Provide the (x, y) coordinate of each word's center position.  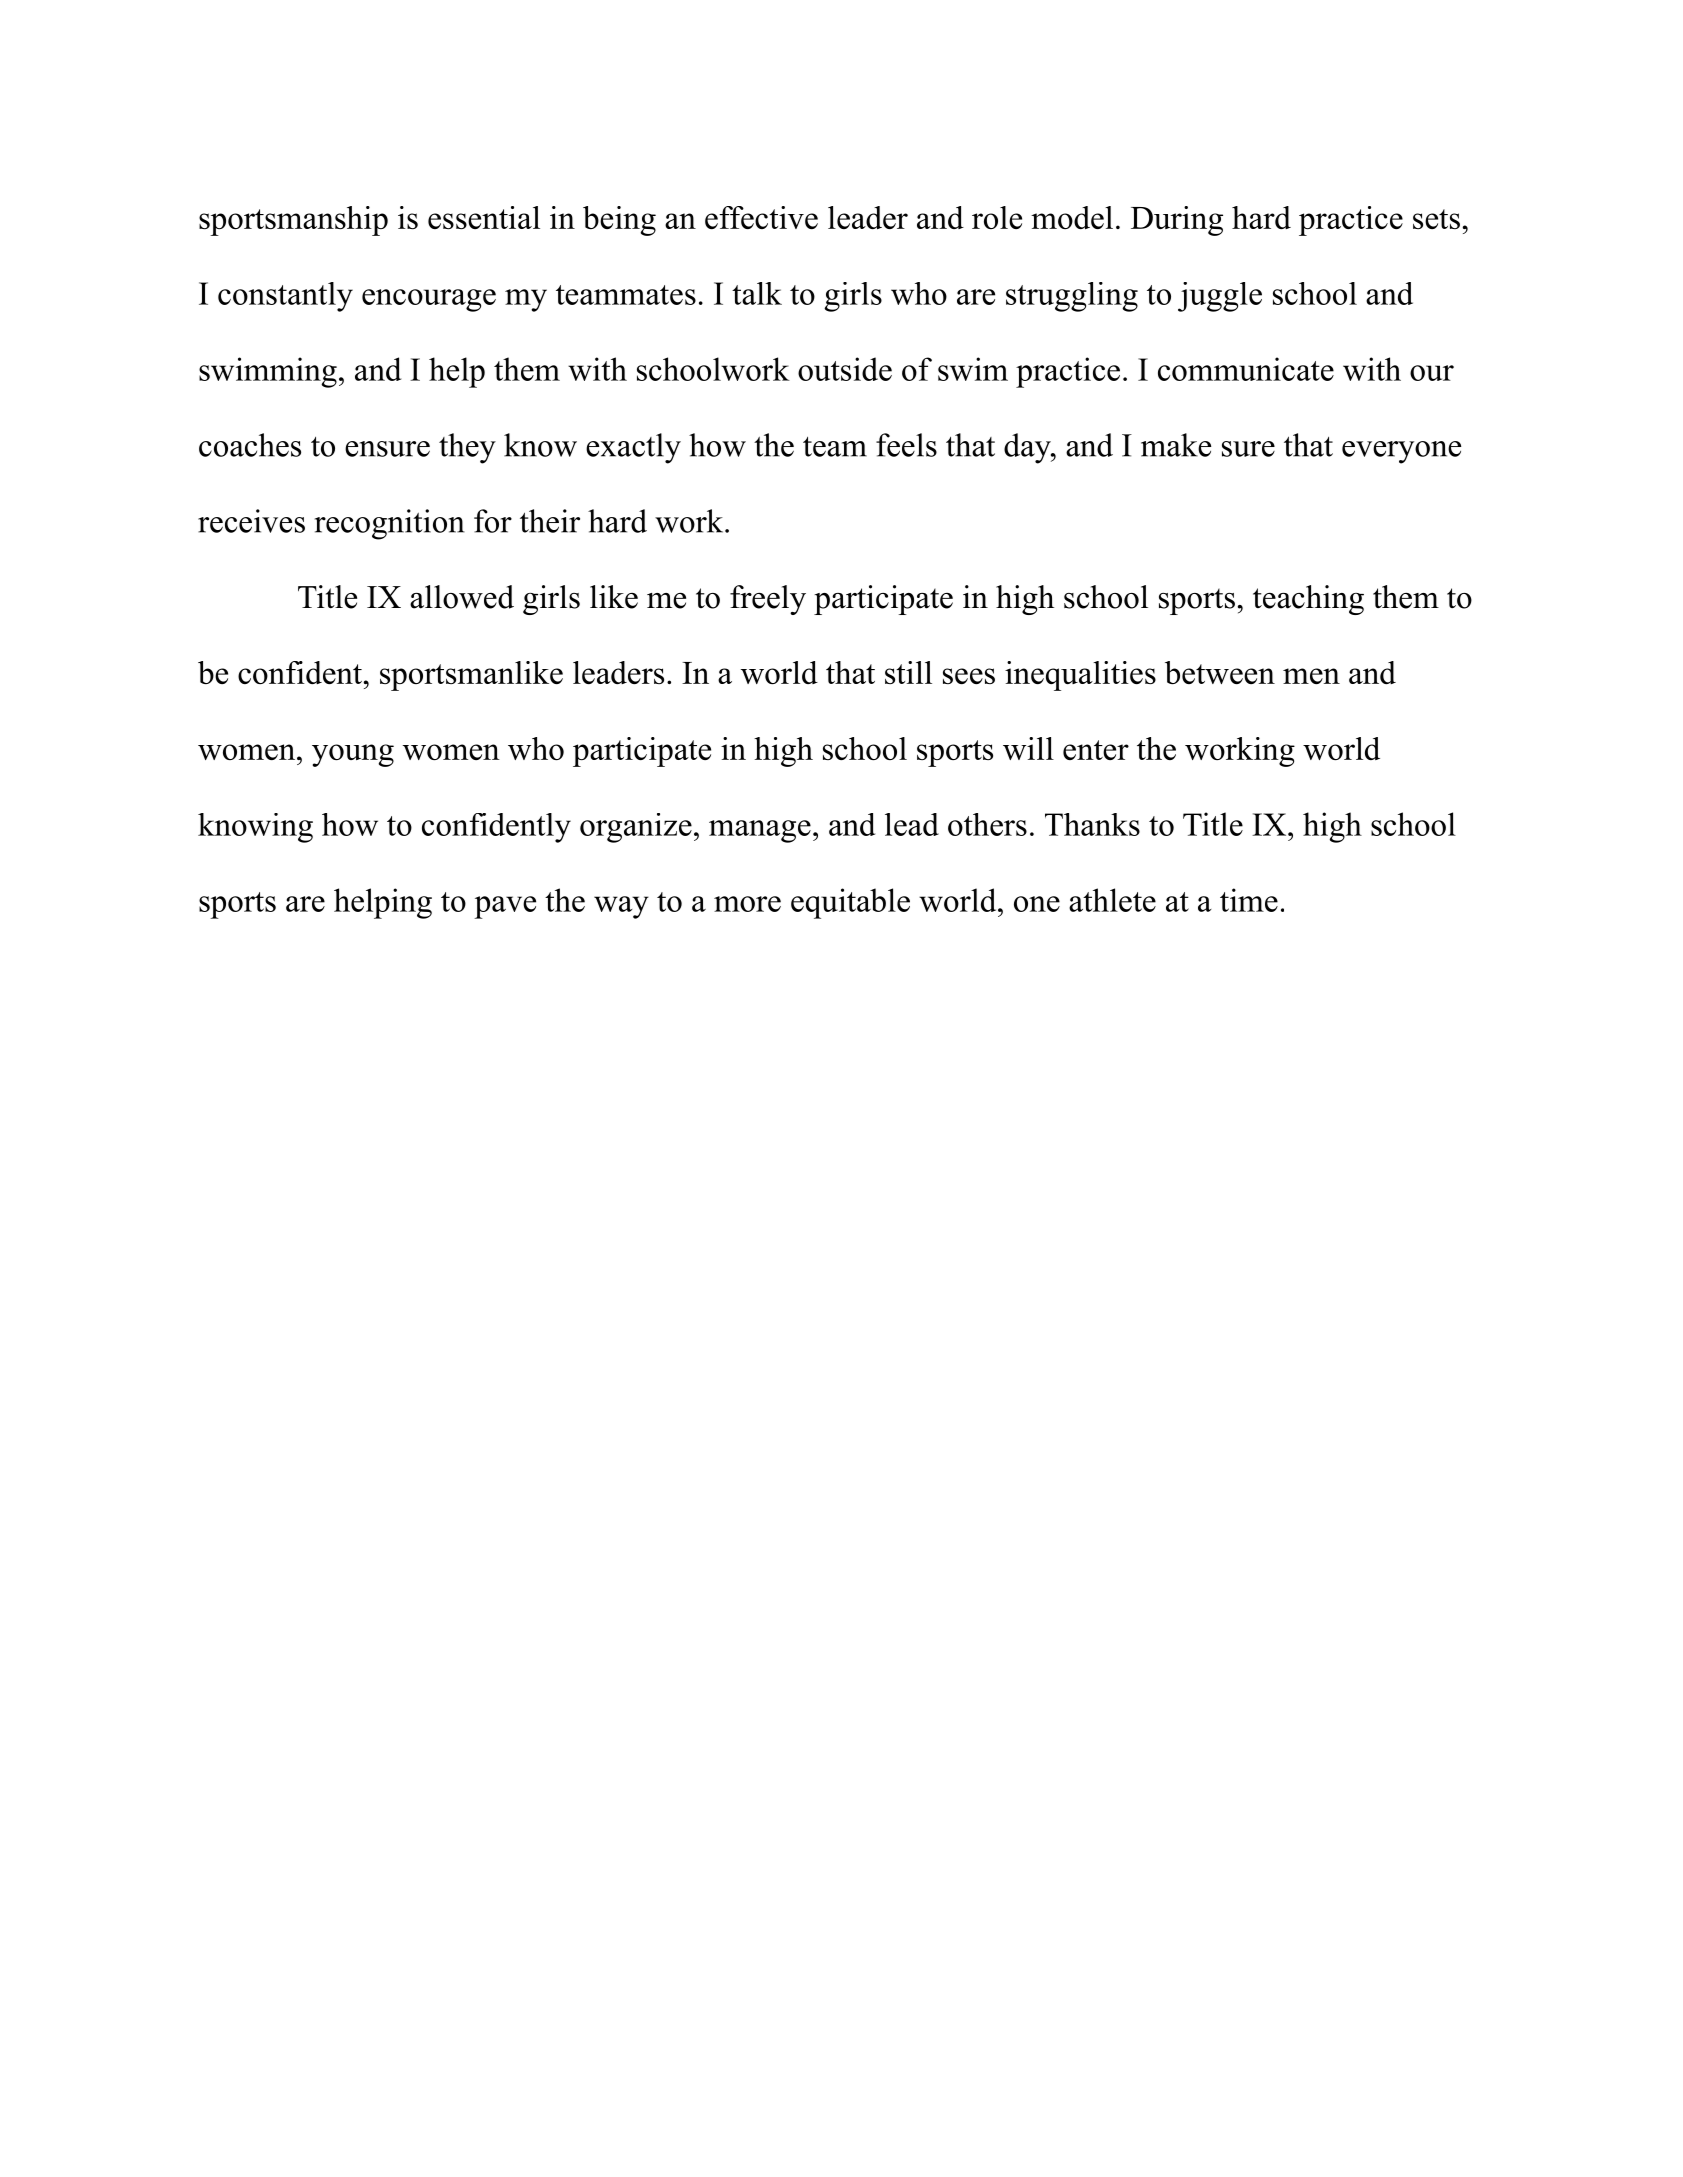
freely (768, 600)
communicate (1246, 369)
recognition (390, 524)
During (1177, 221)
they (467, 448)
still (908, 672)
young (353, 755)
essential (484, 217)
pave (505, 907)
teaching (1308, 600)
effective (761, 217)
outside (845, 369)
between (1220, 672)
